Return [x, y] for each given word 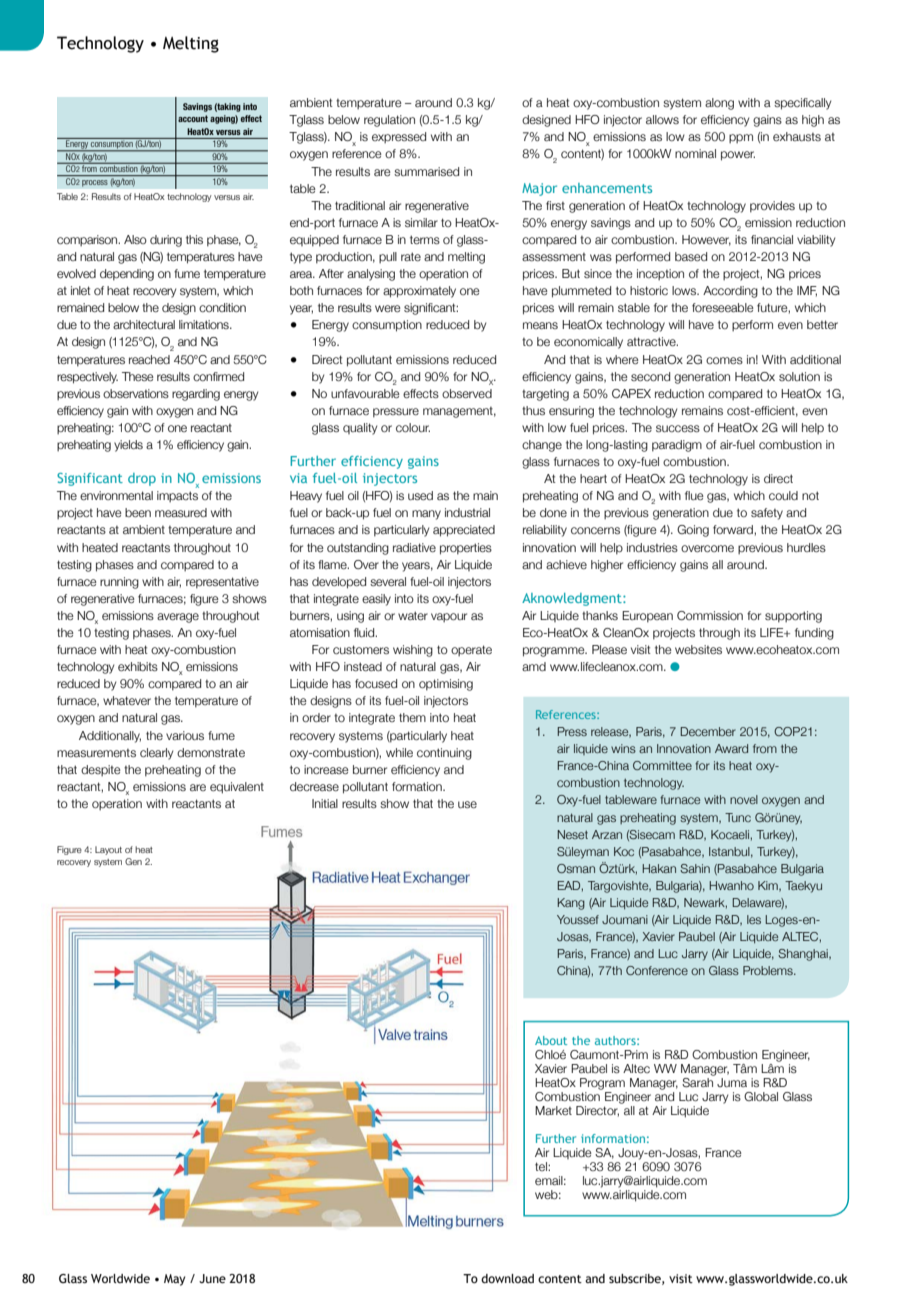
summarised [426, 171]
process [95, 183]
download [507, 1278]
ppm [741, 138]
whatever [127, 700]
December [708, 731]
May [174, 1280]
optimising [446, 685]
